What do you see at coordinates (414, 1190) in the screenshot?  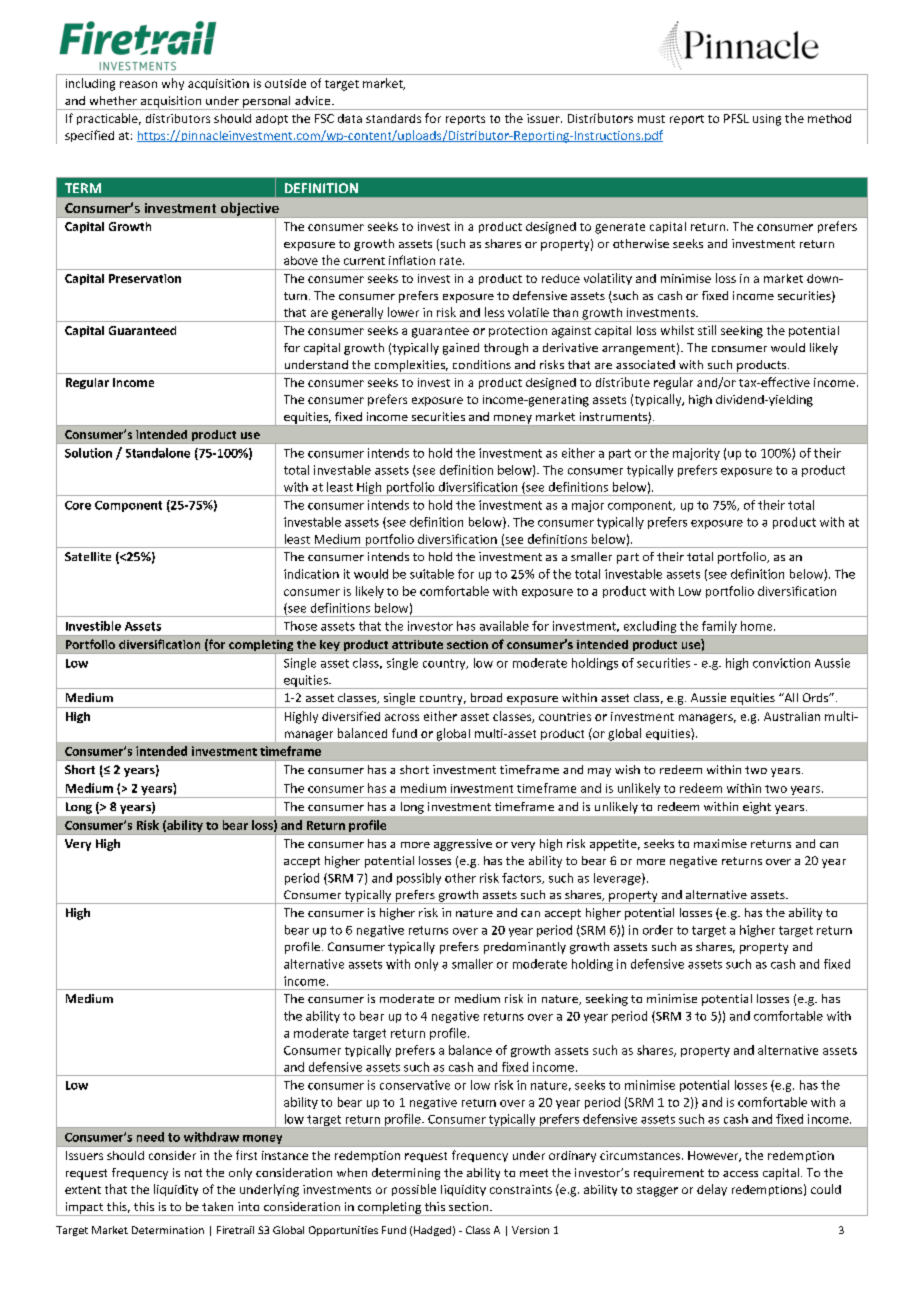 I see `possible` at bounding box center [414, 1190].
